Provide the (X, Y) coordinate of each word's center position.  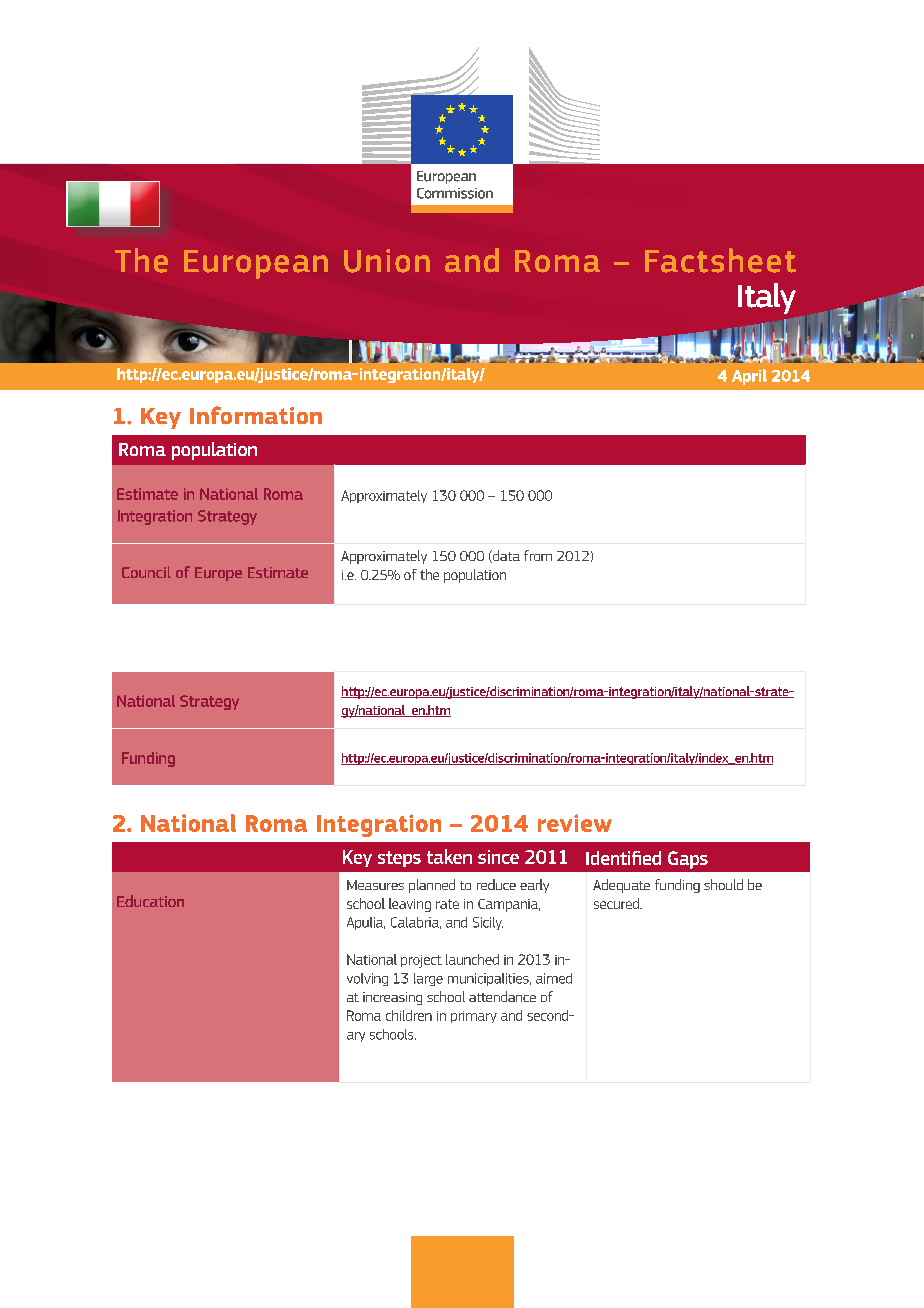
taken (449, 856)
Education (150, 901)
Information (256, 415)
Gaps (688, 860)
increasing (392, 998)
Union (387, 261)
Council (146, 572)
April (749, 377)
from (538, 555)
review (575, 823)
